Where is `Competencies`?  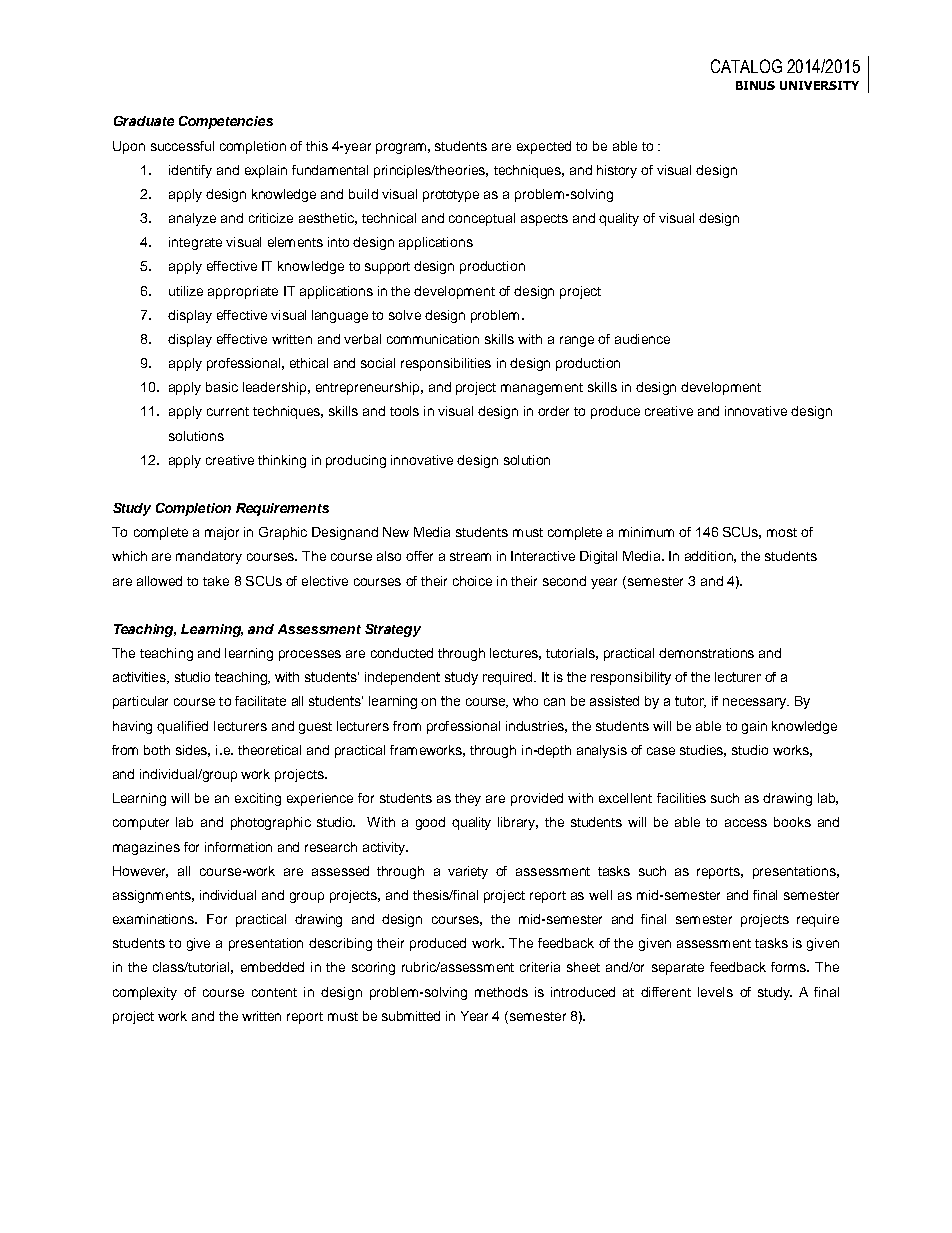
Competencies is located at coordinates (226, 122).
